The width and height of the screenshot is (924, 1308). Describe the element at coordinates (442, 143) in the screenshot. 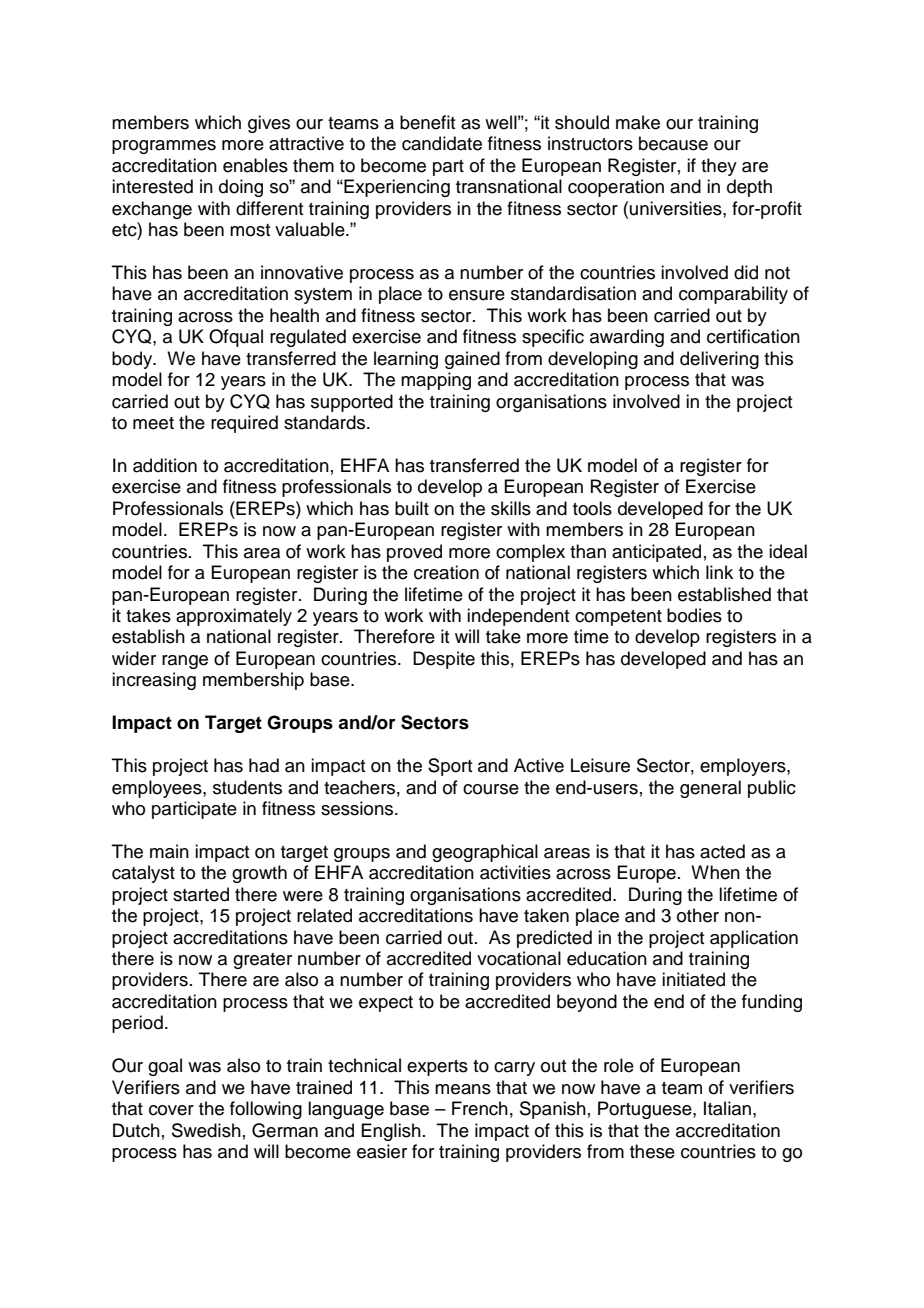

I see `candidate` at that location.
